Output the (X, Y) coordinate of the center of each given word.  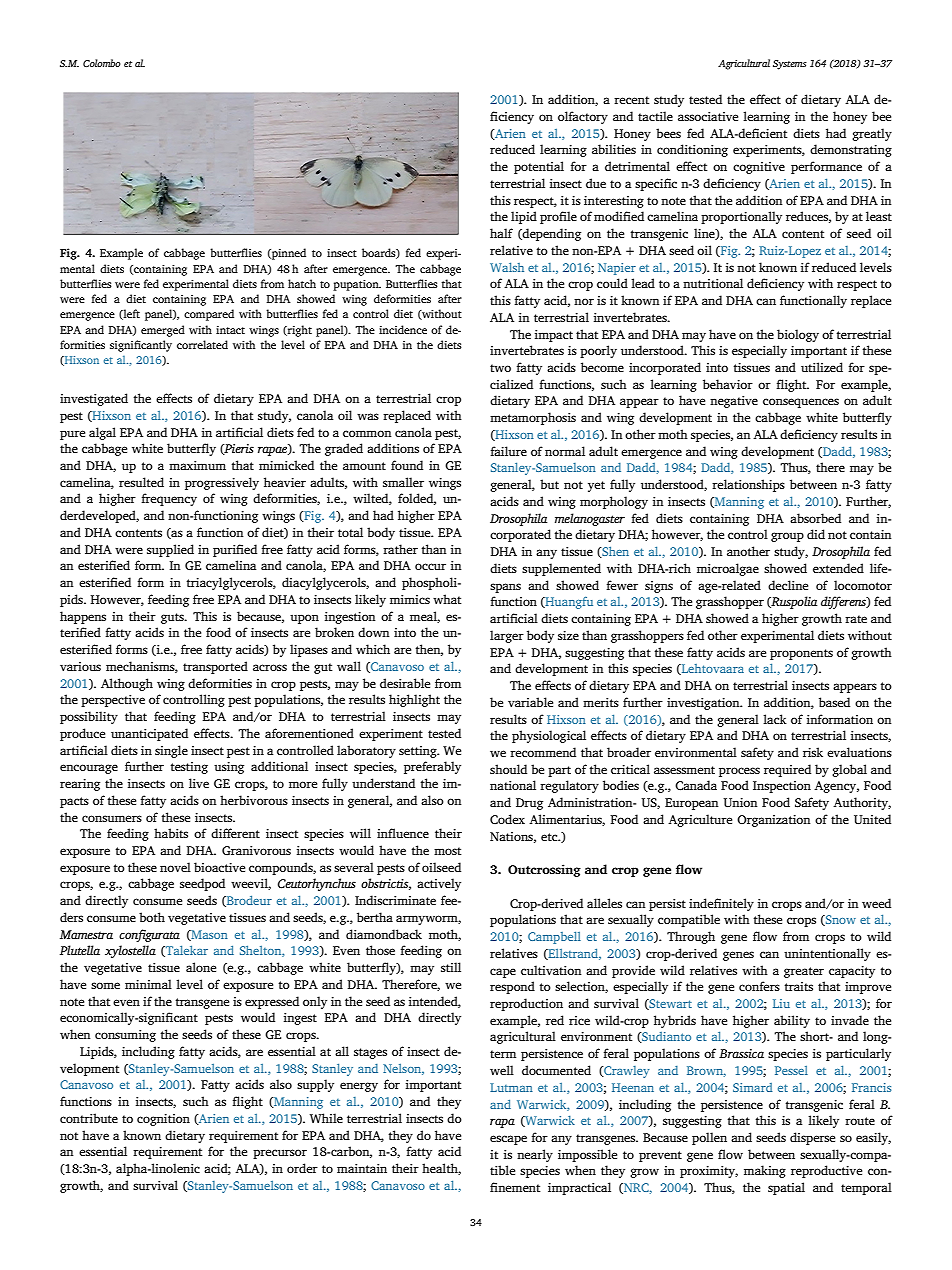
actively (439, 884)
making (765, 1171)
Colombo (102, 63)
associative (708, 116)
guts (173, 618)
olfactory (583, 117)
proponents (801, 654)
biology (798, 335)
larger (507, 636)
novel (175, 867)
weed (876, 903)
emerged (163, 331)
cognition (163, 1120)
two (500, 368)
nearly (535, 1155)
